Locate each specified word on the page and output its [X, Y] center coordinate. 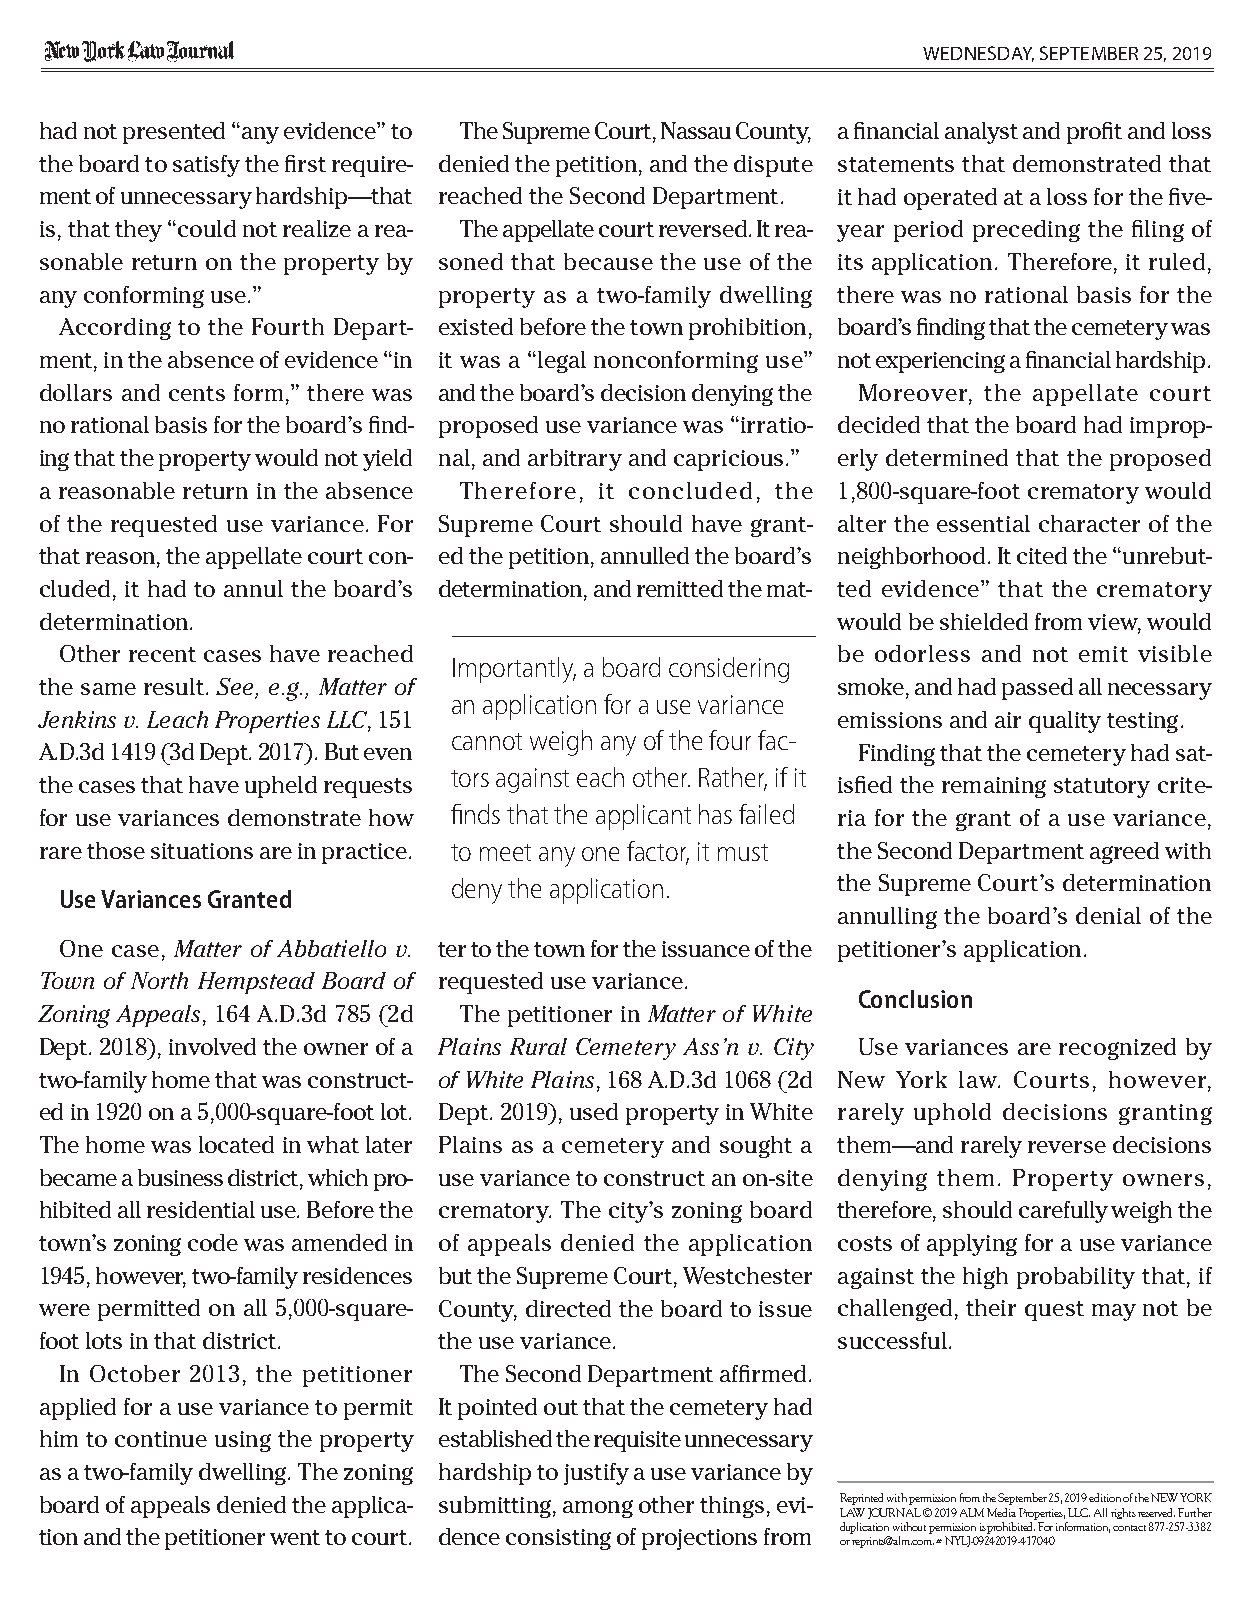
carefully [1063, 1212]
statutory [1102, 788]
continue [161, 1439]
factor [658, 852]
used [594, 1111]
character [1089, 523]
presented [174, 133]
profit [1094, 133]
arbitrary [575, 460]
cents [197, 393]
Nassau [696, 130]
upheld [281, 787]
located [236, 1144]
